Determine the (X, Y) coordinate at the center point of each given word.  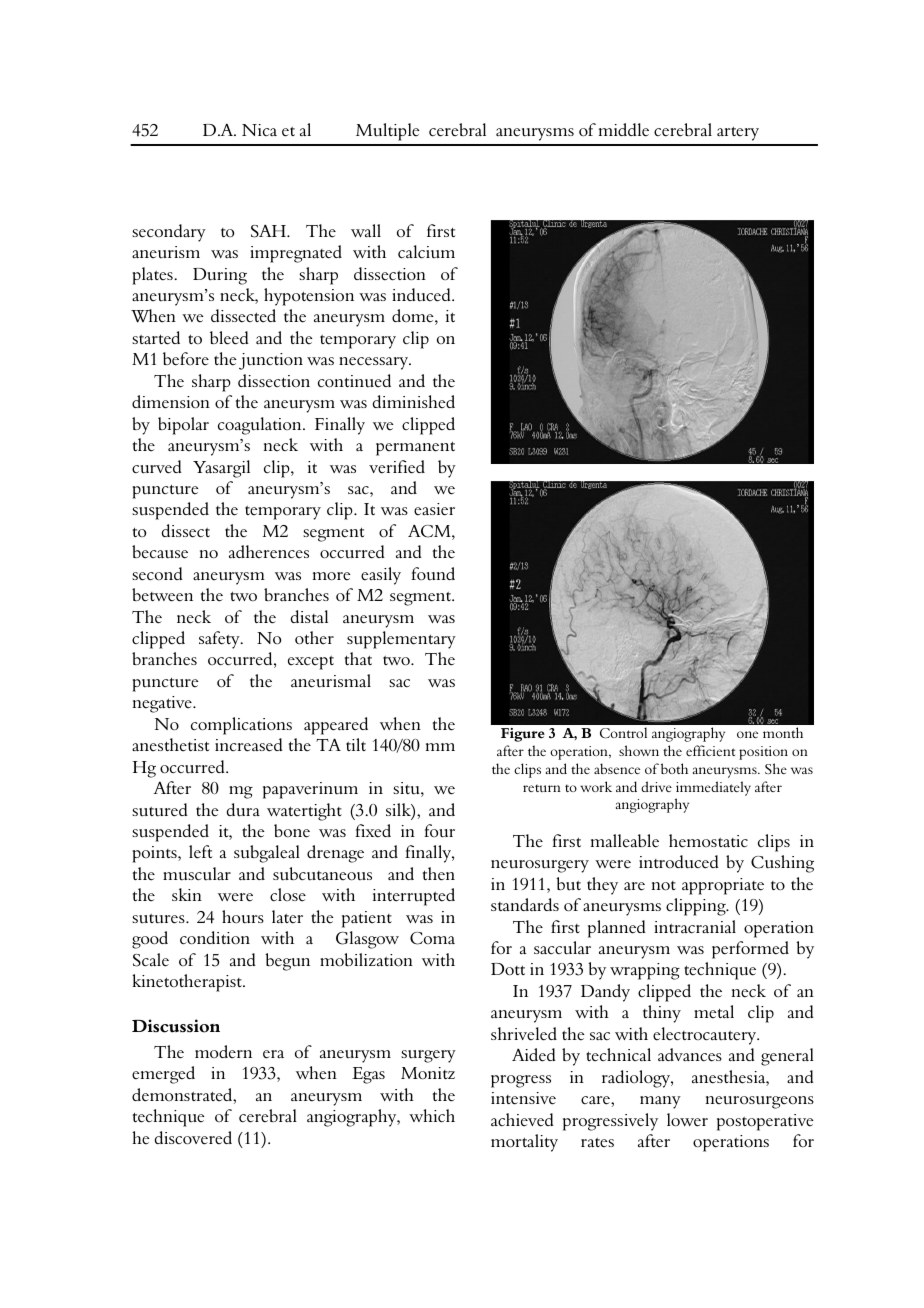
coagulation (261, 426)
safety (220, 640)
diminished (414, 402)
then (439, 874)
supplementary (401, 640)
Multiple (388, 132)
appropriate (723, 886)
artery (738, 133)
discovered (193, 1138)
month (783, 732)
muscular (197, 874)
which (432, 1115)
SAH (269, 231)
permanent (415, 448)
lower (687, 1120)
